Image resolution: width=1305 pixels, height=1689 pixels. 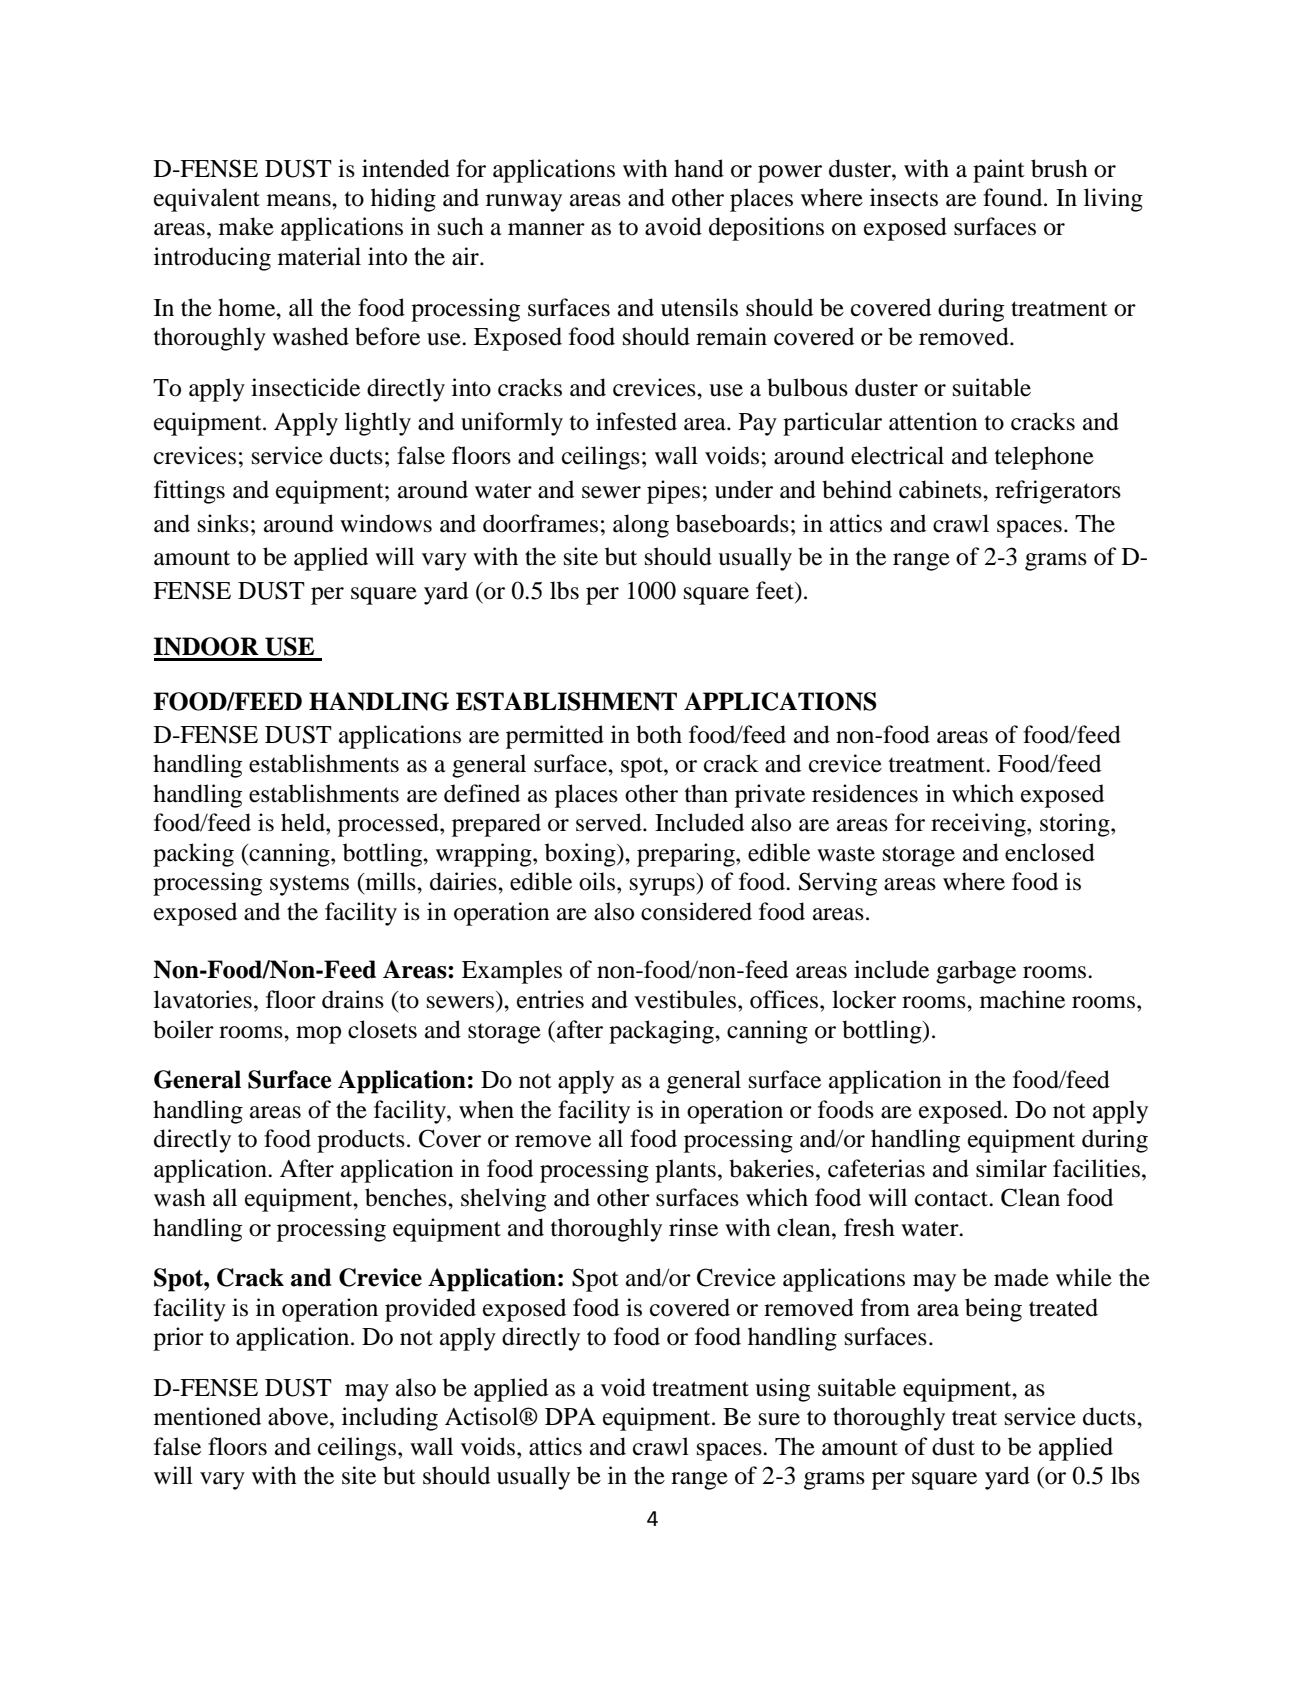 What do you see at coordinates (979, 825) in the screenshot?
I see `receiving` at bounding box center [979, 825].
